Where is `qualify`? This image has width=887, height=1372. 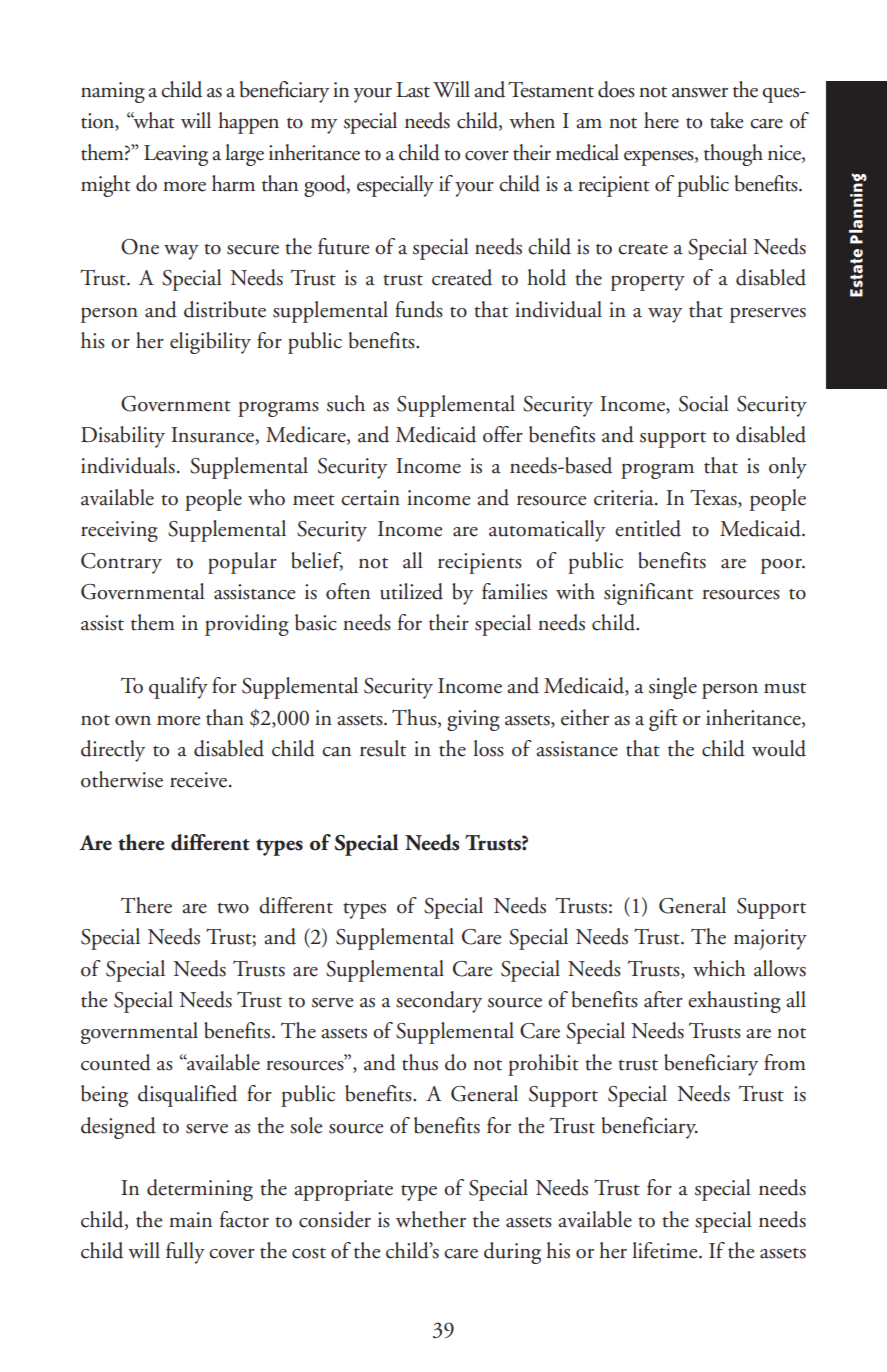 qualify is located at coordinates (178, 688).
